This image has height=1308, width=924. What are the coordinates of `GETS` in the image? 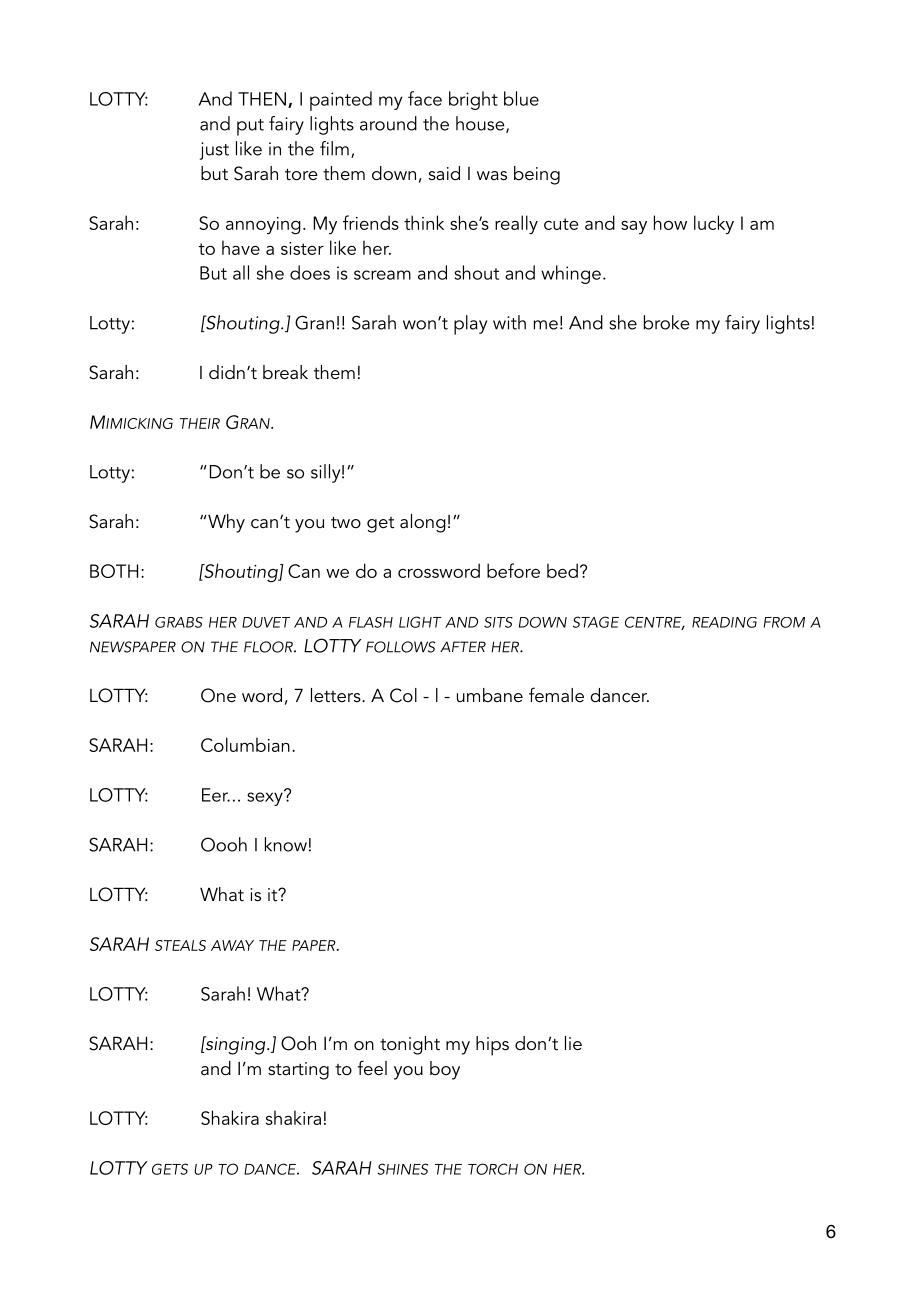 It's located at (170, 1169).
